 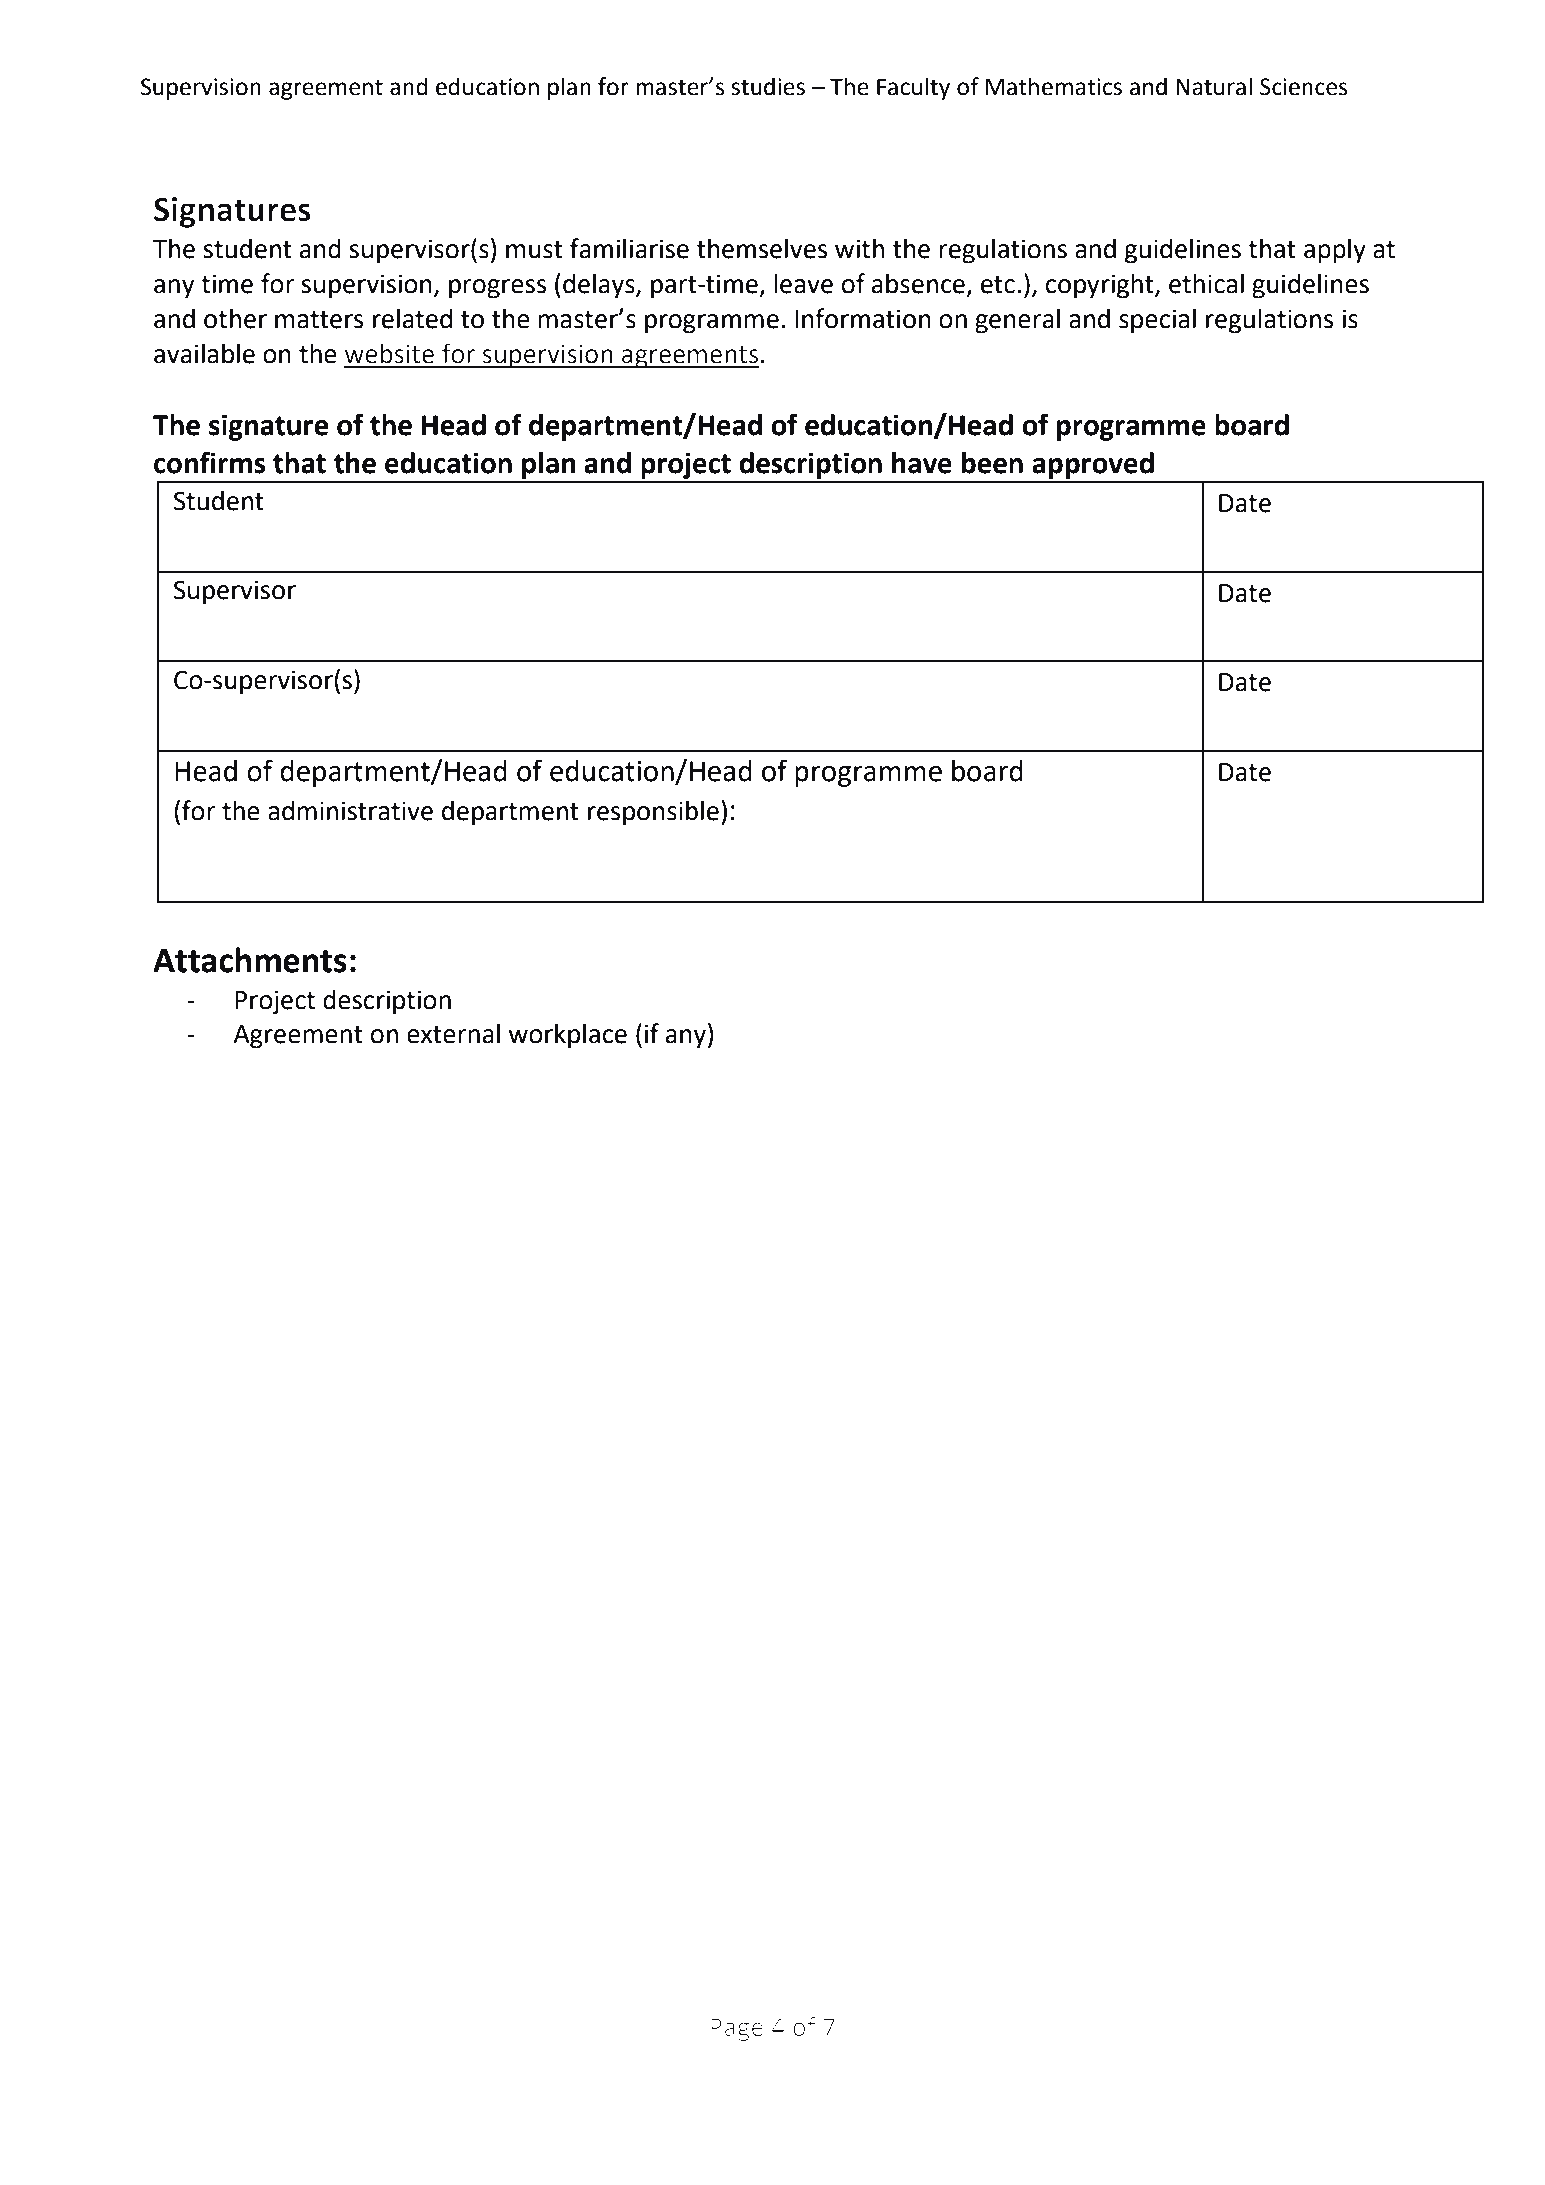 What do you see at coordinates (210, 462) in the document?
I see `confirms` at bounding box center [210, 462].
